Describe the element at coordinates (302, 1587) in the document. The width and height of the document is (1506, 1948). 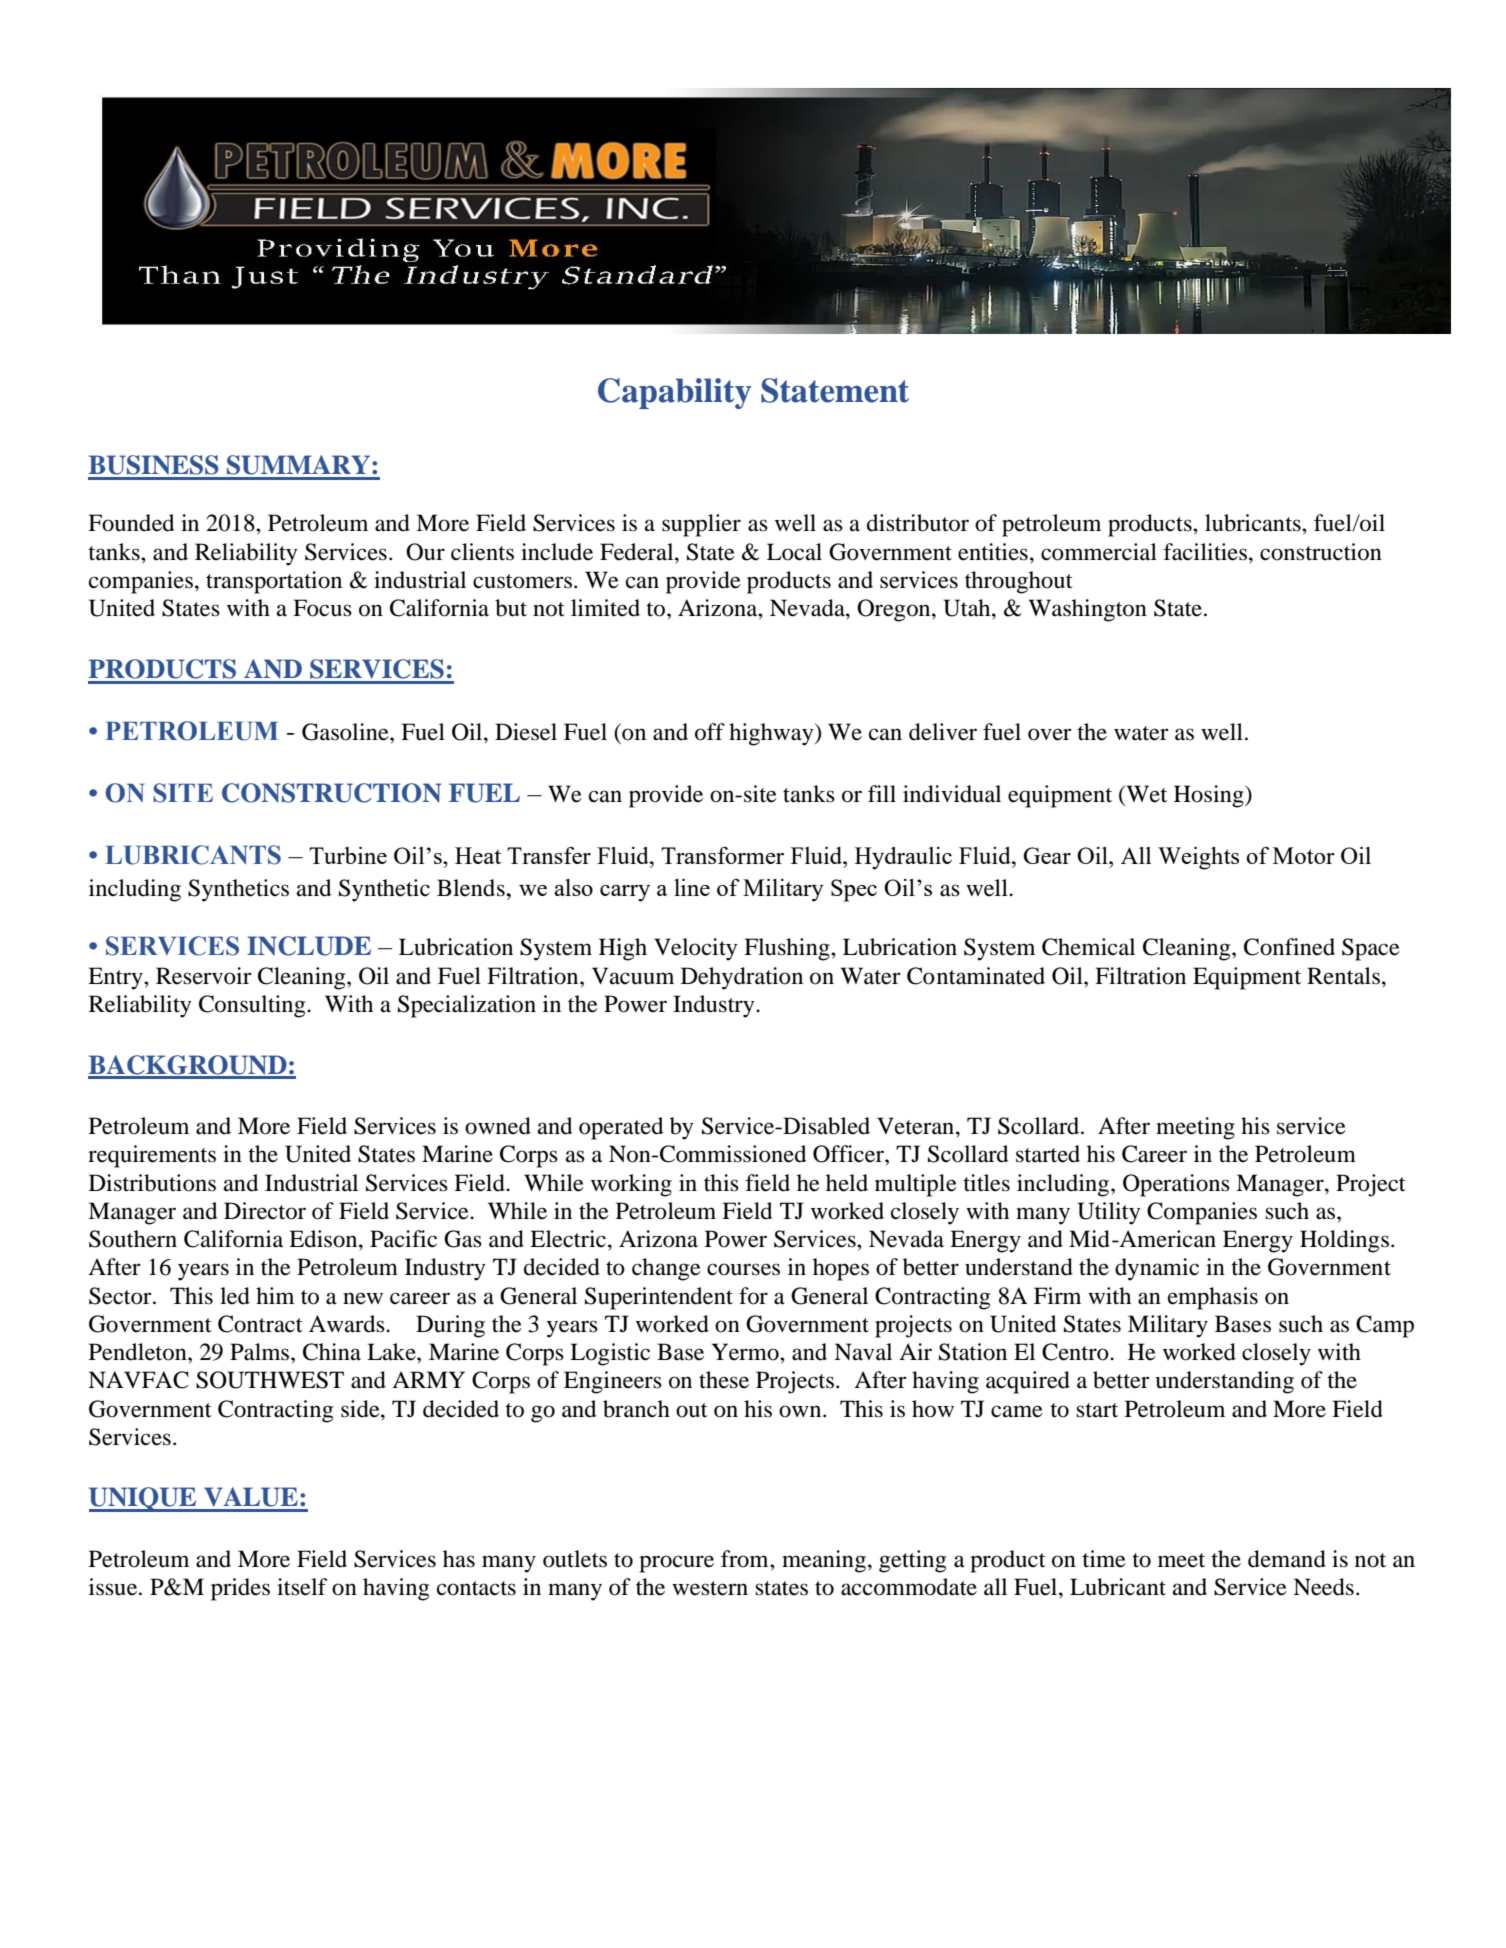
I see `itself` at that location.
